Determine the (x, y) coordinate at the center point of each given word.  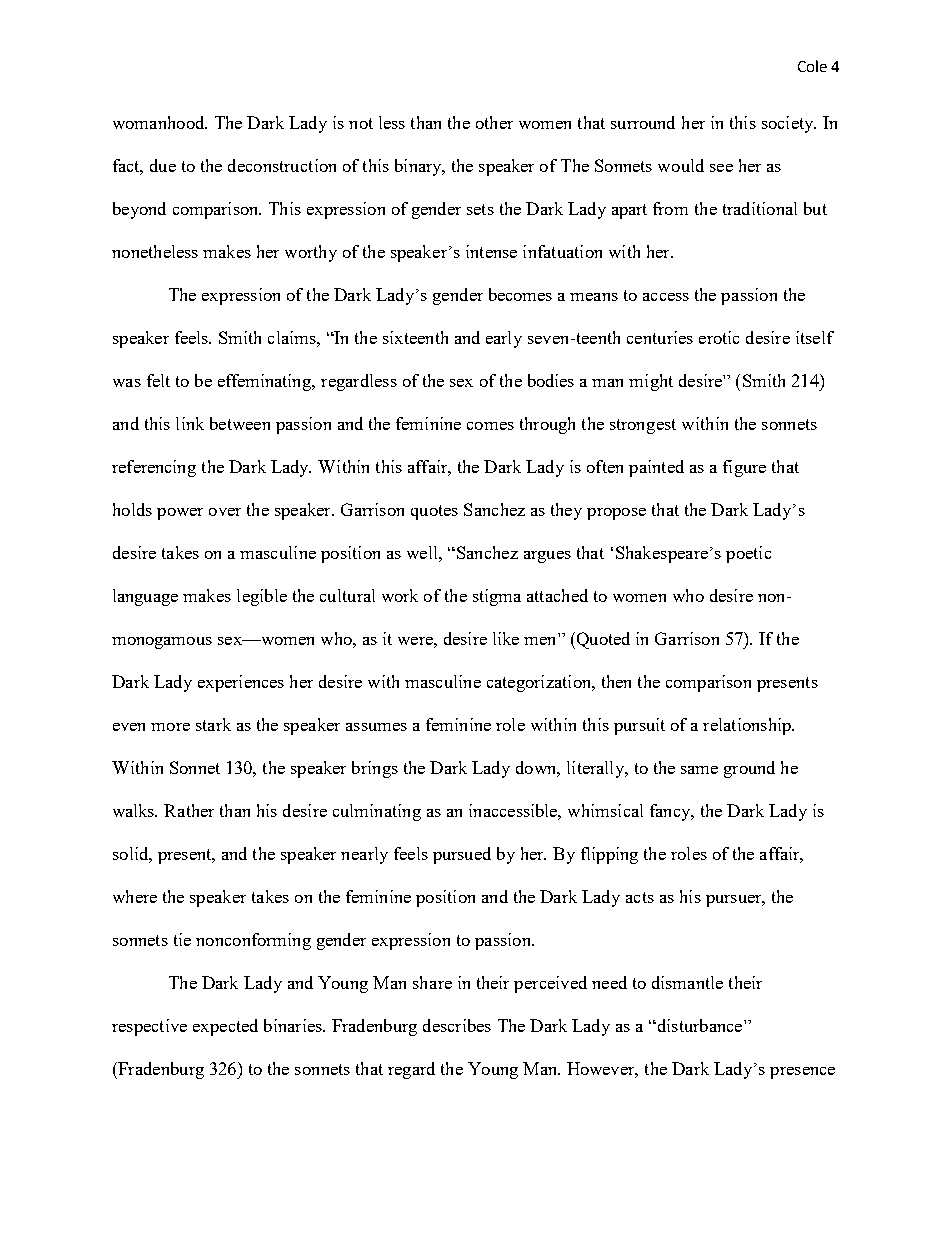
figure (744, 468)
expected (225, 1027)
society (789, 124)
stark (213, 724)
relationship (748, 726)
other (494, 122)
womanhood (160, 122)
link (190, 423)
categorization (540, 683)
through (547, 425)
